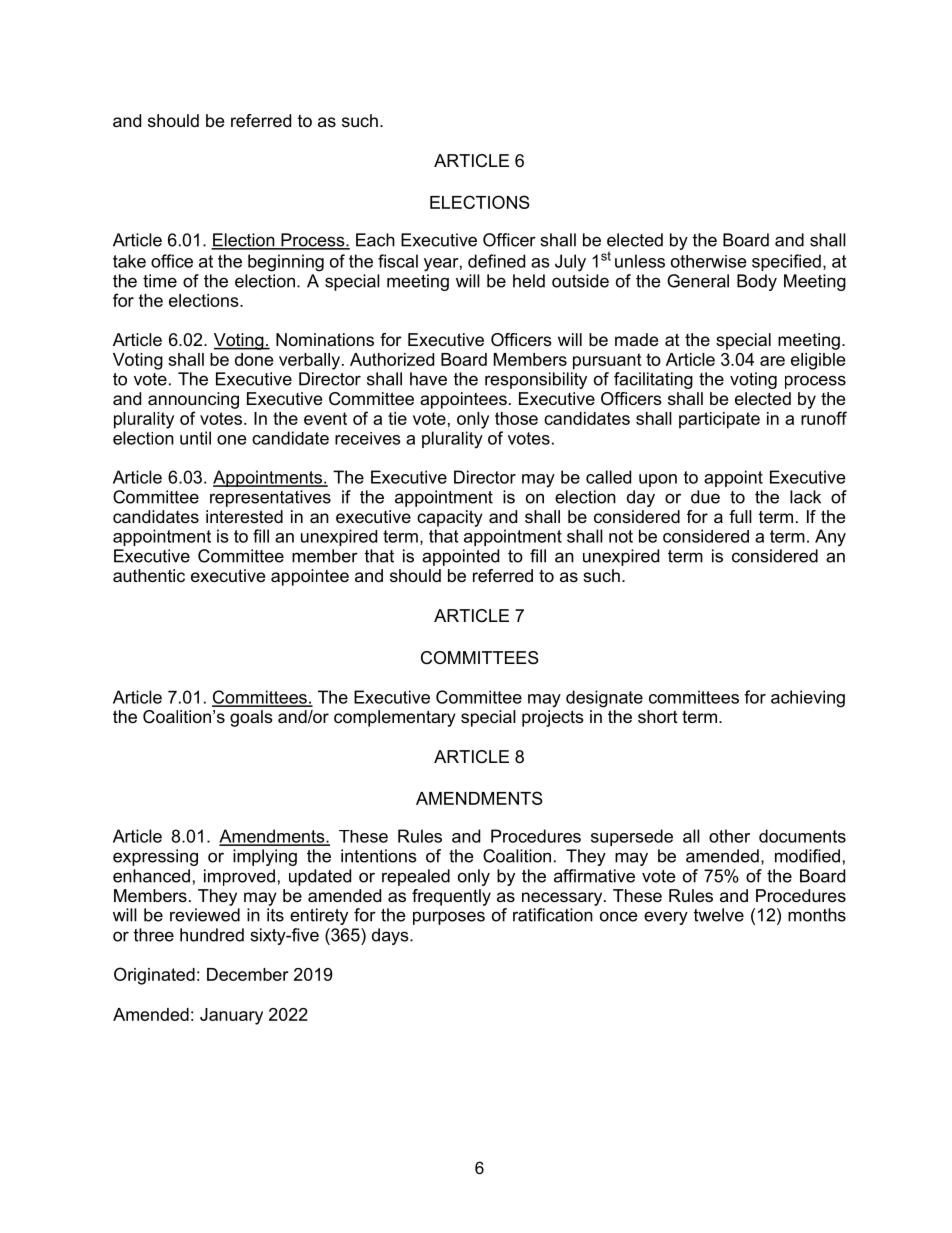 Image resolution: width=952 pixels, height=1233 pixels. Describe the element at coordinates (160, 281) in the screenshot. I see `time` at that location.
